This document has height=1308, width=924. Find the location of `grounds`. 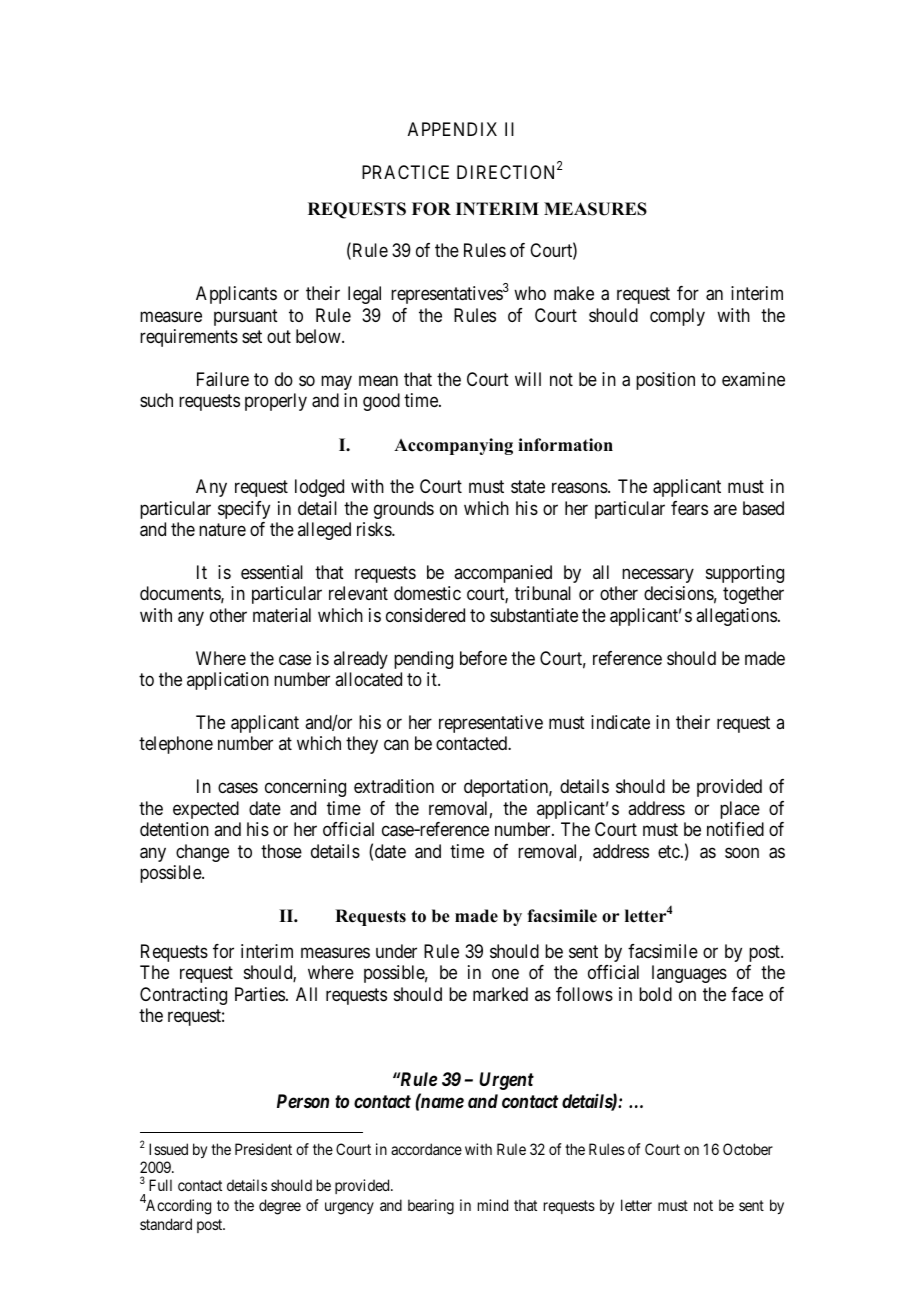

grounds is located at coordinates (404, 510).
